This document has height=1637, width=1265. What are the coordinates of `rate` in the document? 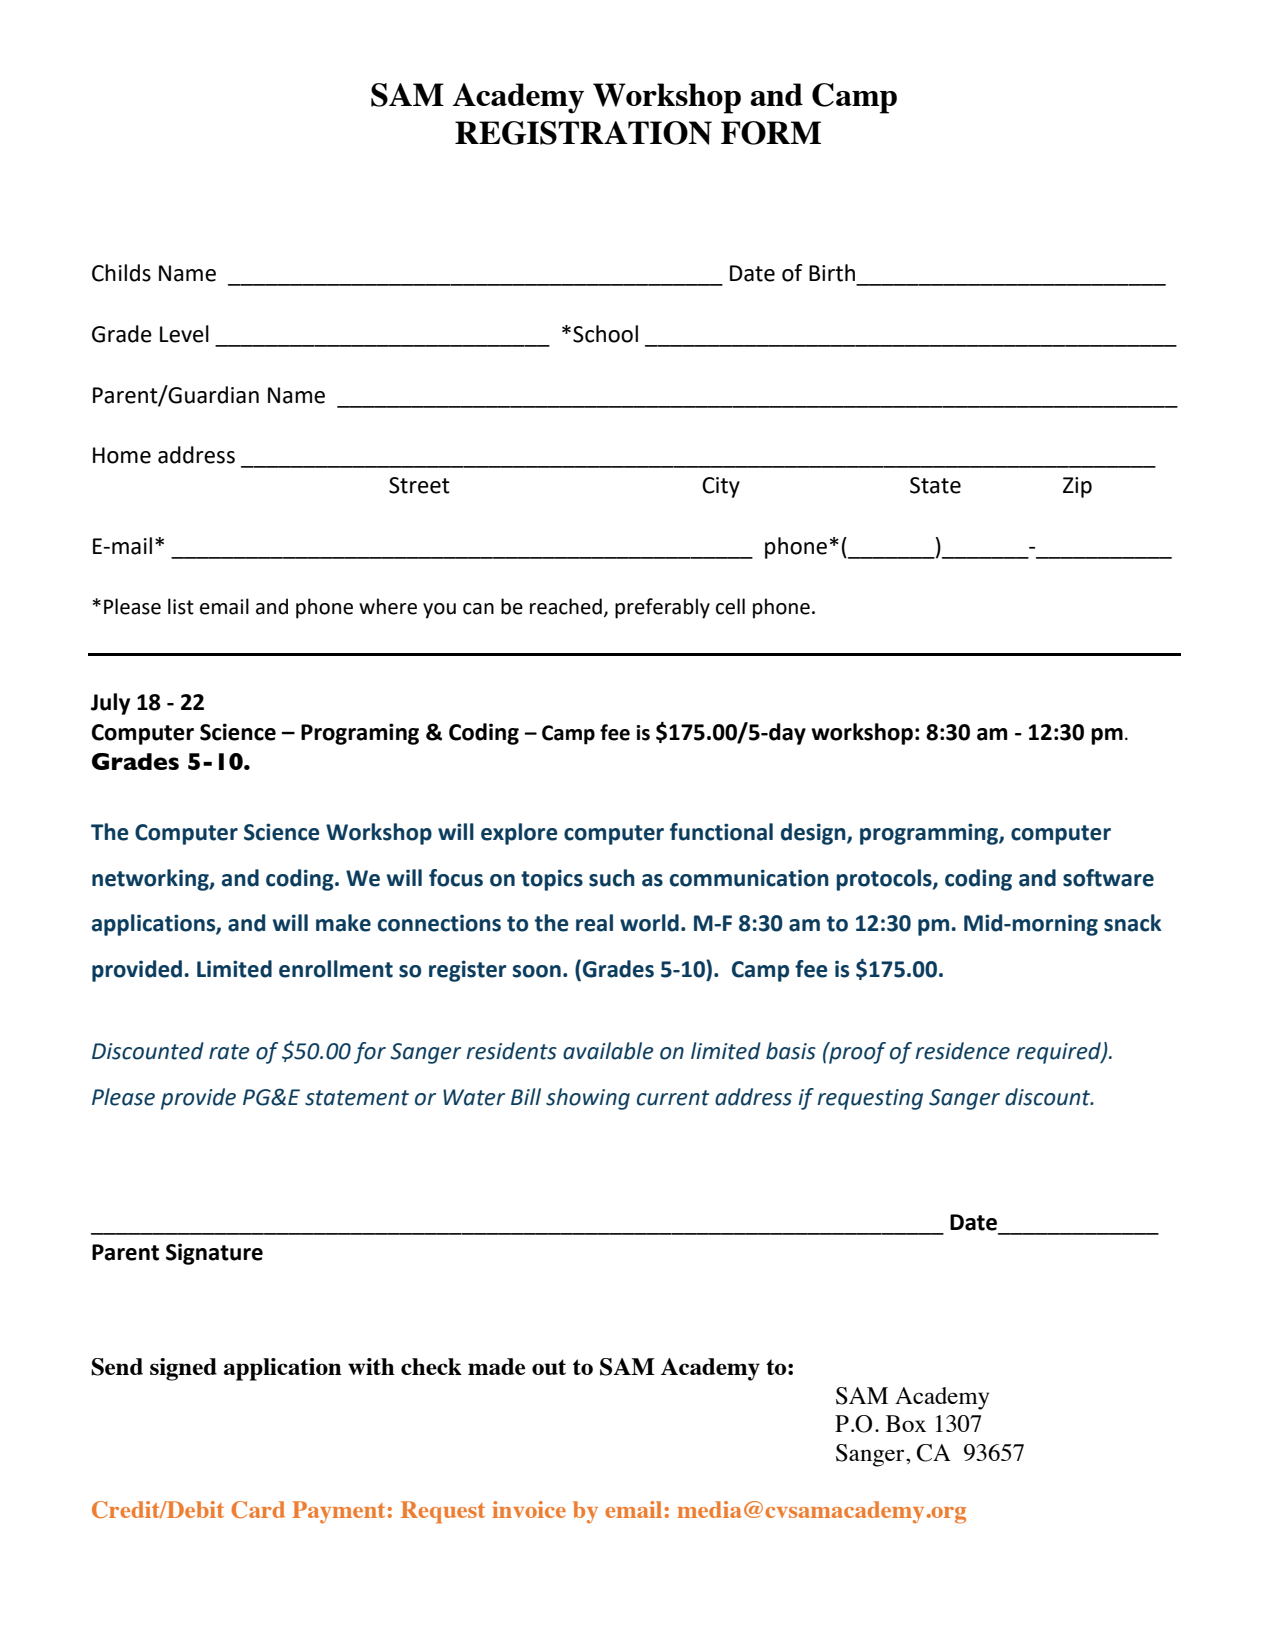 It's located at (229, 1052).
